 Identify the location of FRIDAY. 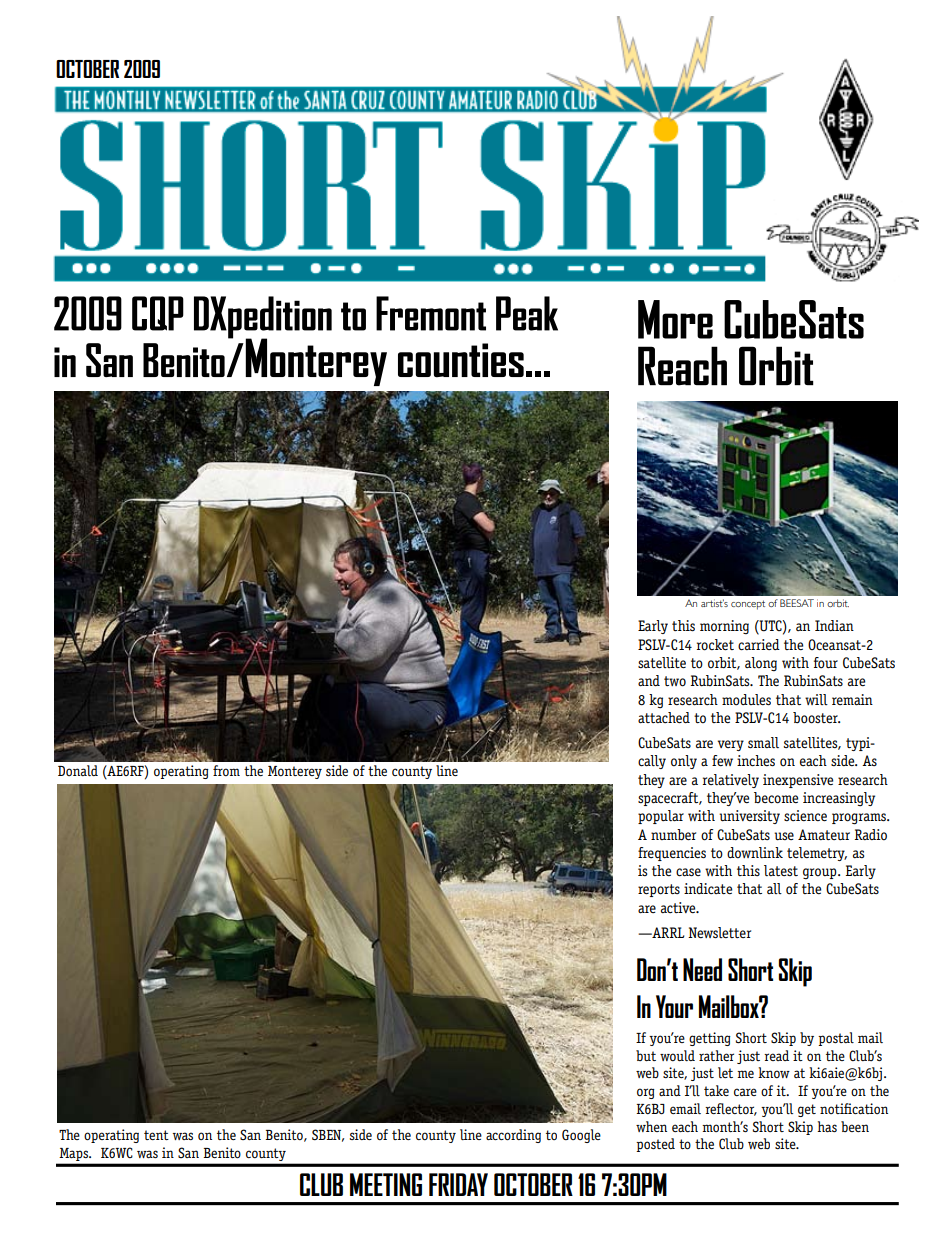
(458, 1184).
